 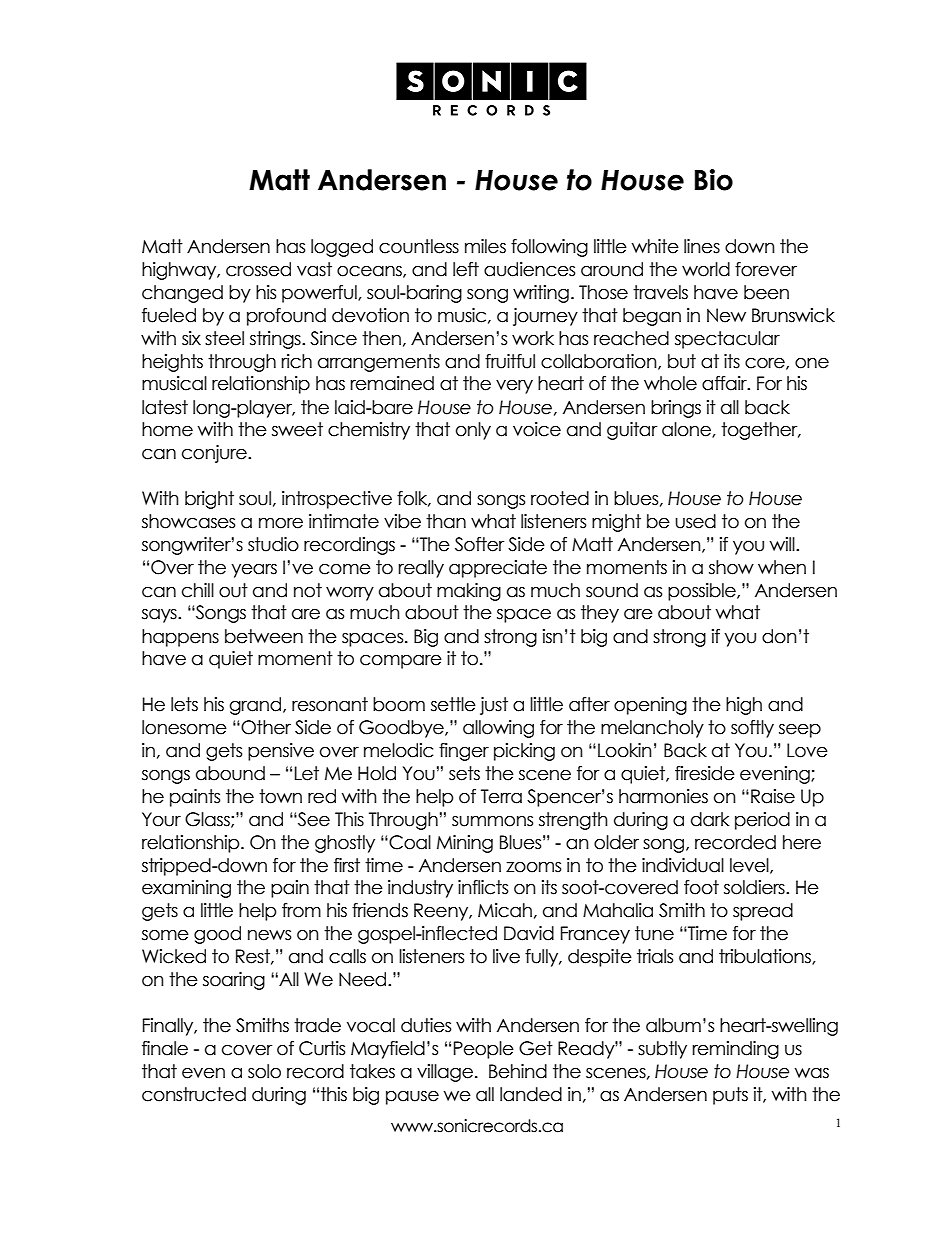 I want to click on crossed, so click(x=258, y=269).
